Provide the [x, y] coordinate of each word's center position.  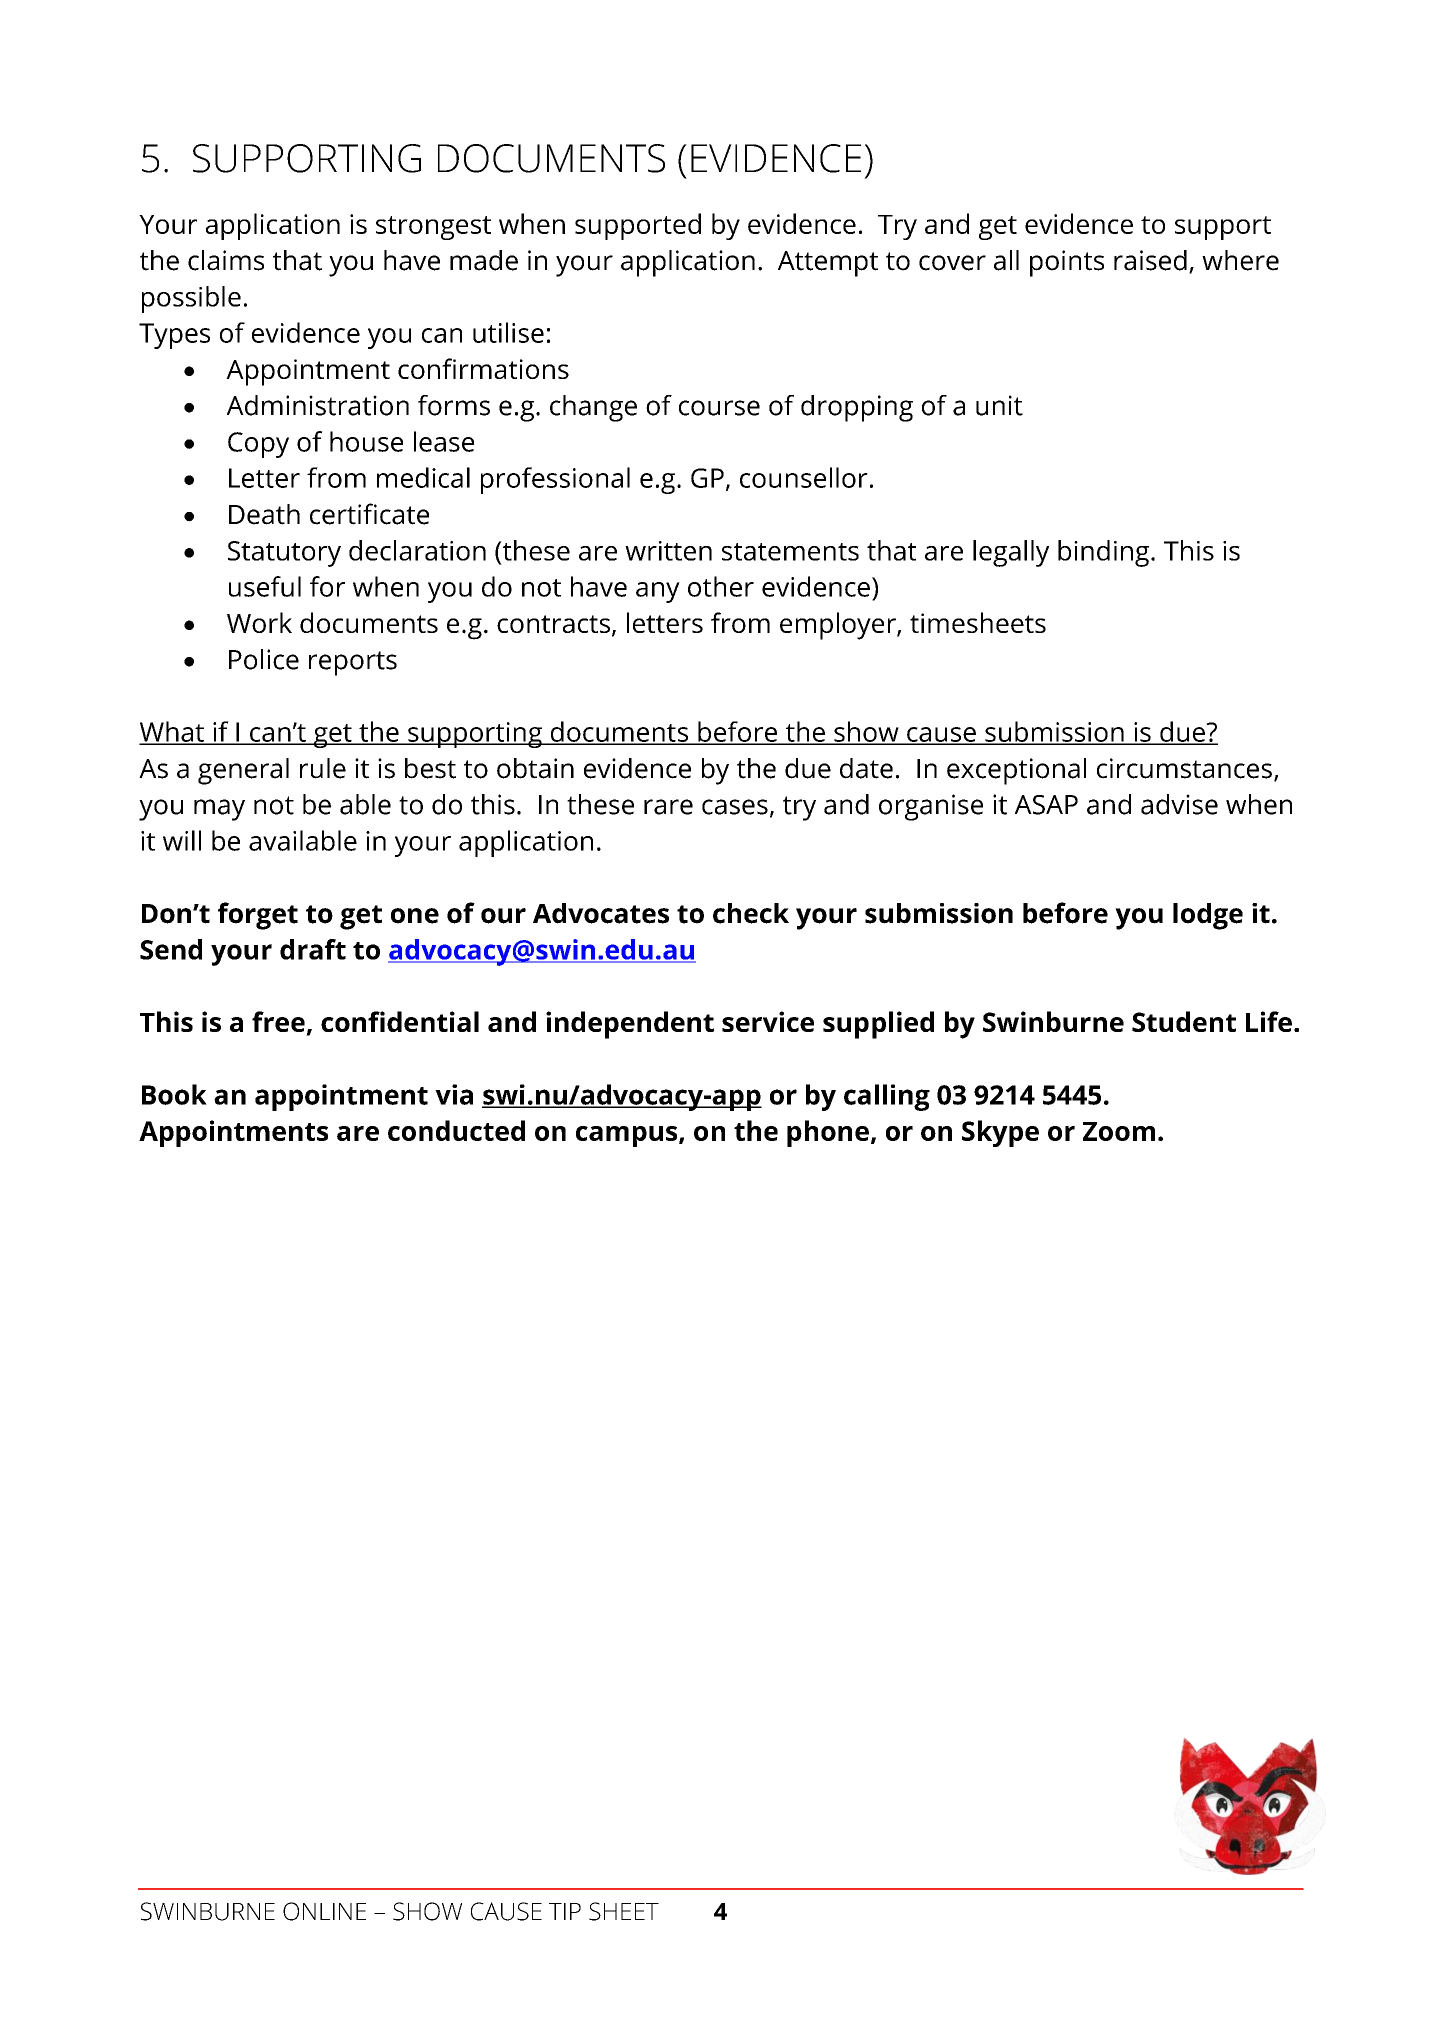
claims [226, 260]
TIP [565, 1911]
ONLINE [324, 1911]
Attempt [828, 264]
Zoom [1119, 1131]
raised [1150, 260]
